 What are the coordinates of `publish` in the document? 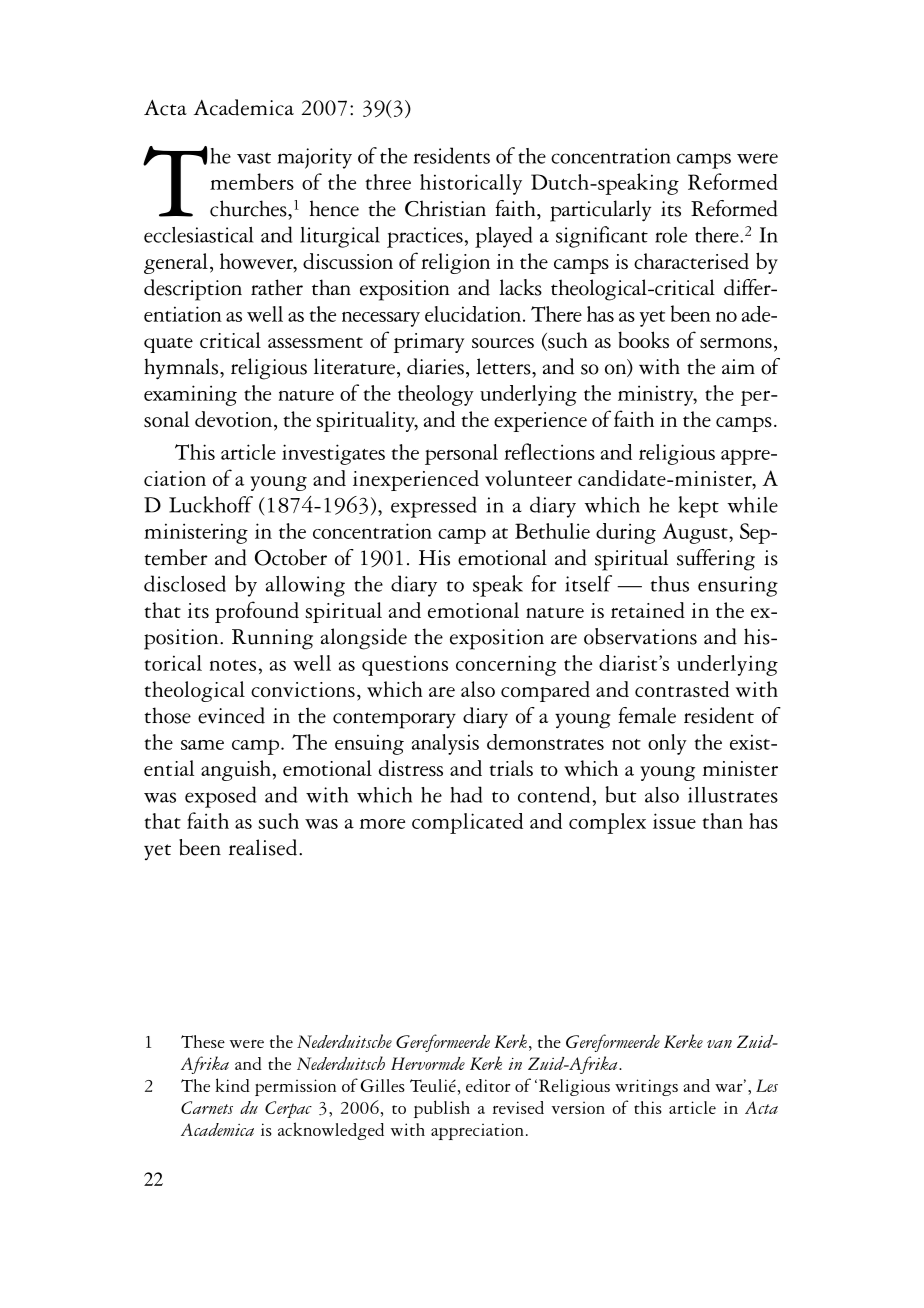 It's located at (442, 1109).
